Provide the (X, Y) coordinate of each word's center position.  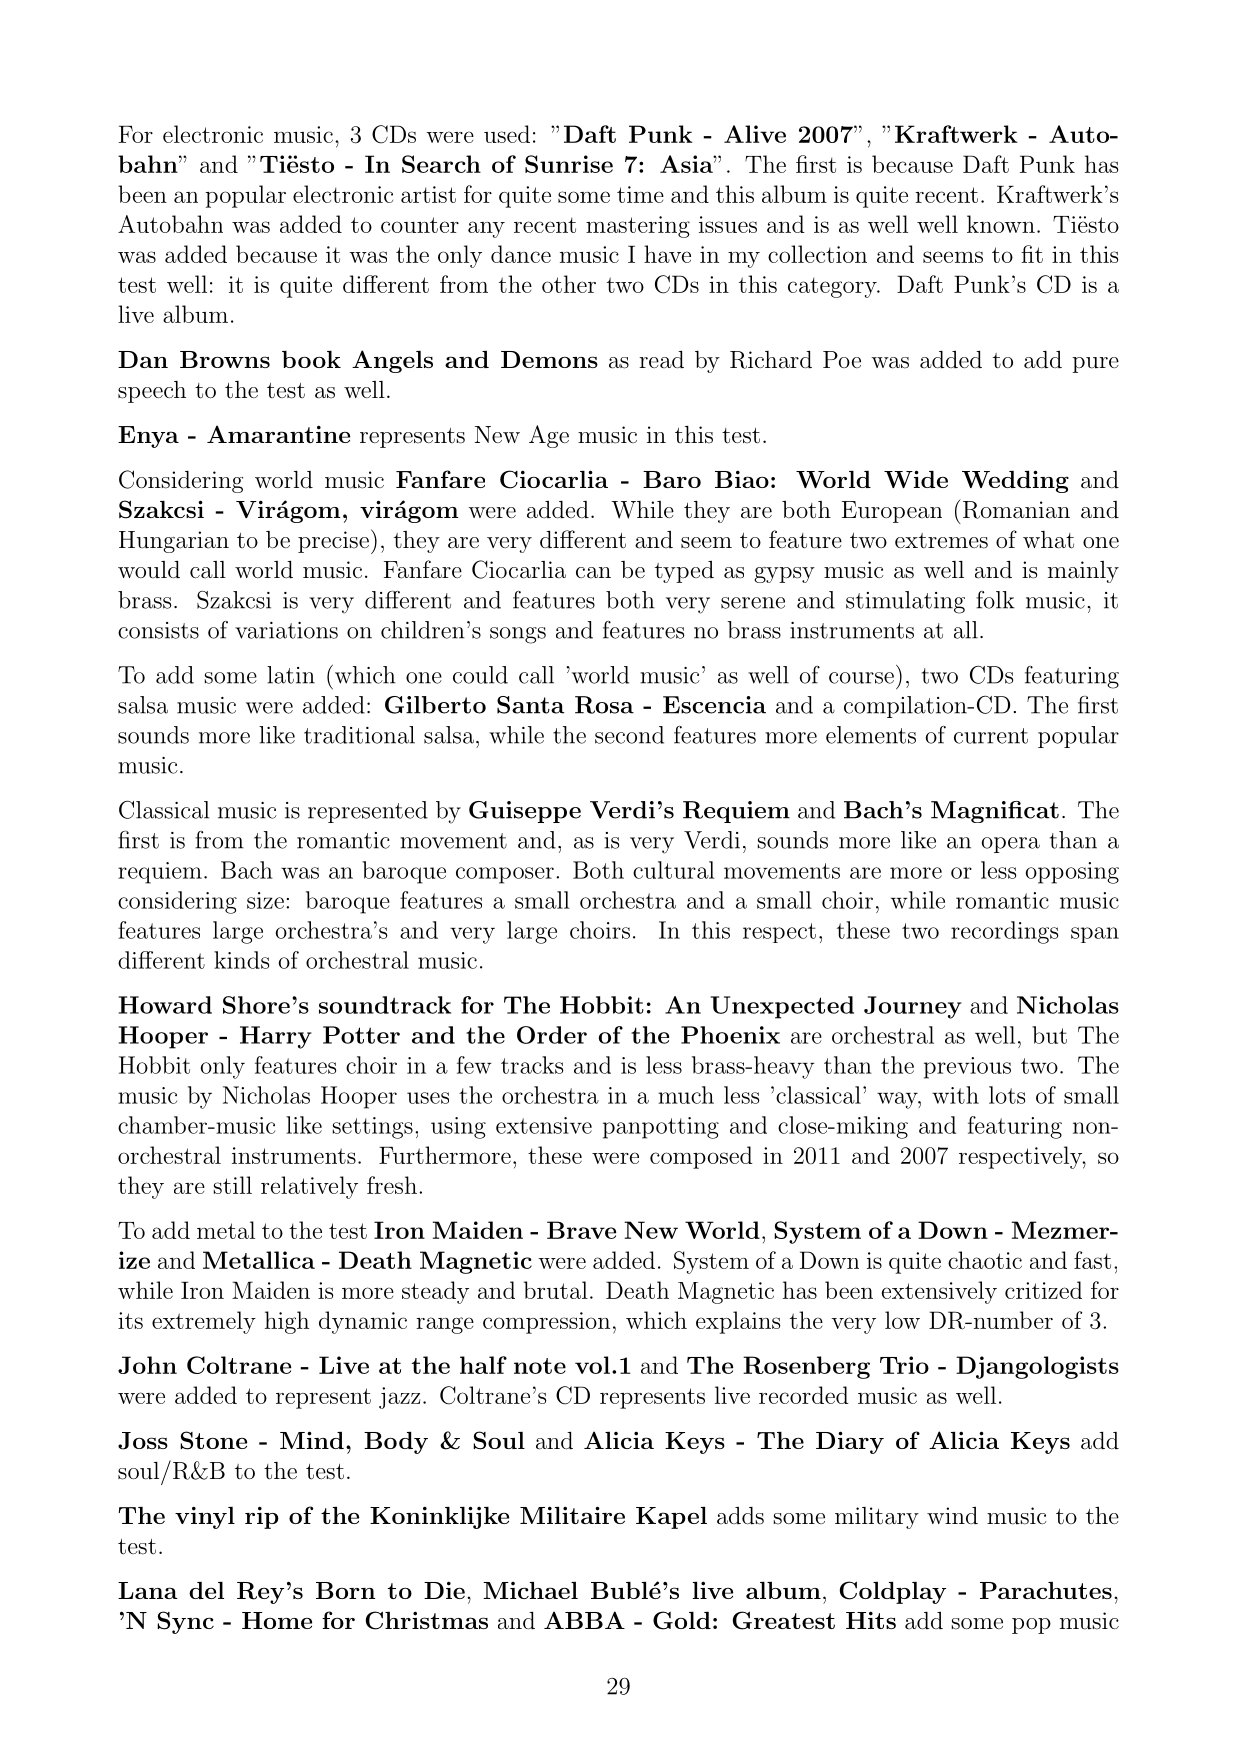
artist (428, 194)
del (206, 1590)
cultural (674, 870)
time (640, 194)
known (1001, 224)
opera (1011, 845)
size (265, 900)
